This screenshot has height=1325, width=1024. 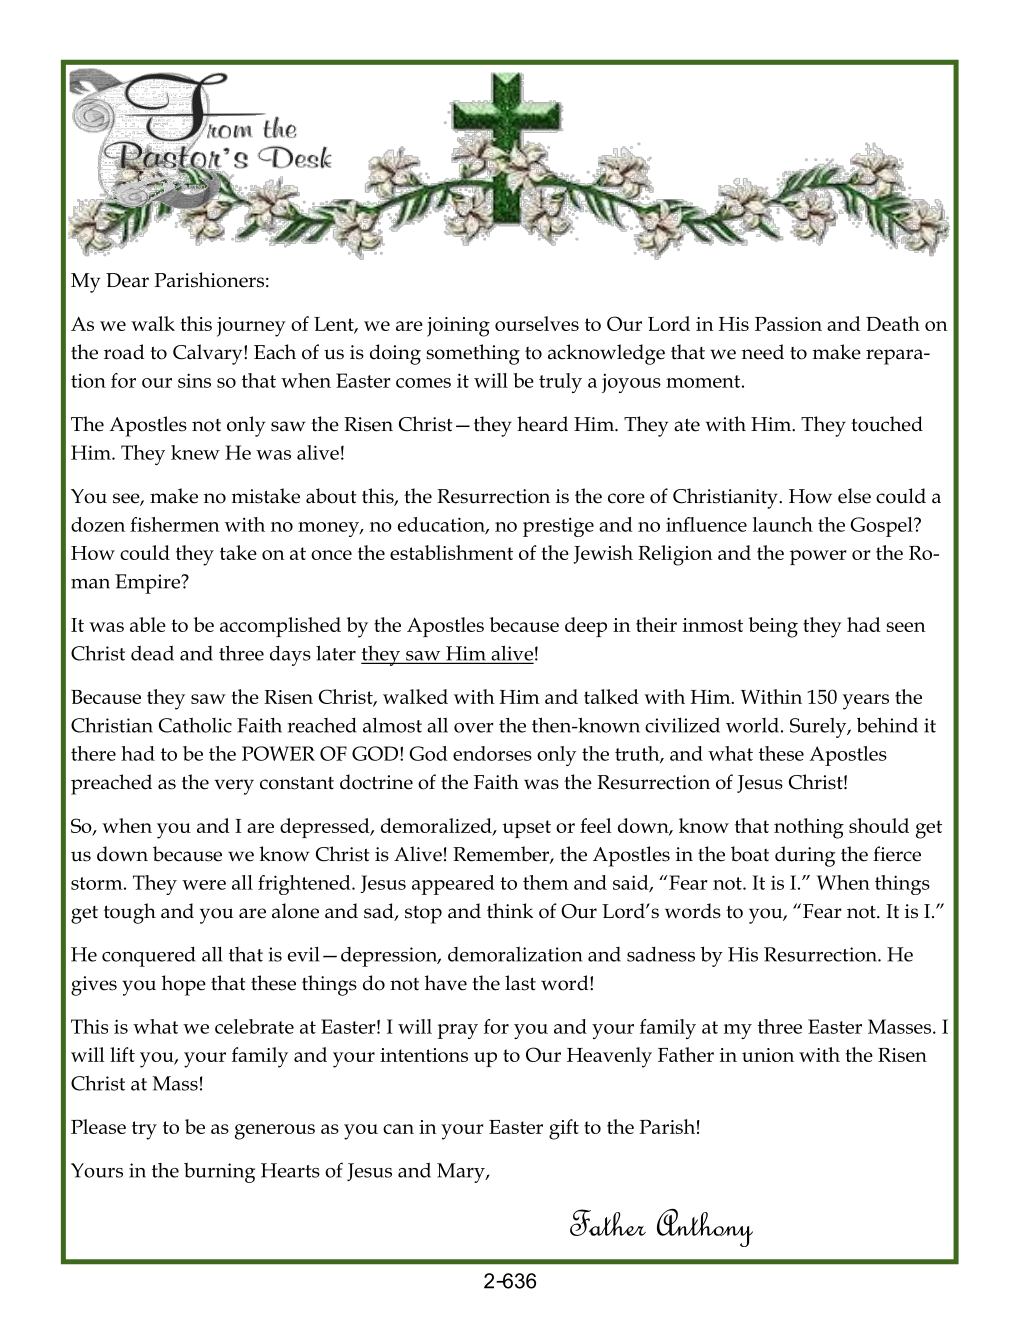 I want to click on hope, so click(x=184, y=985).
